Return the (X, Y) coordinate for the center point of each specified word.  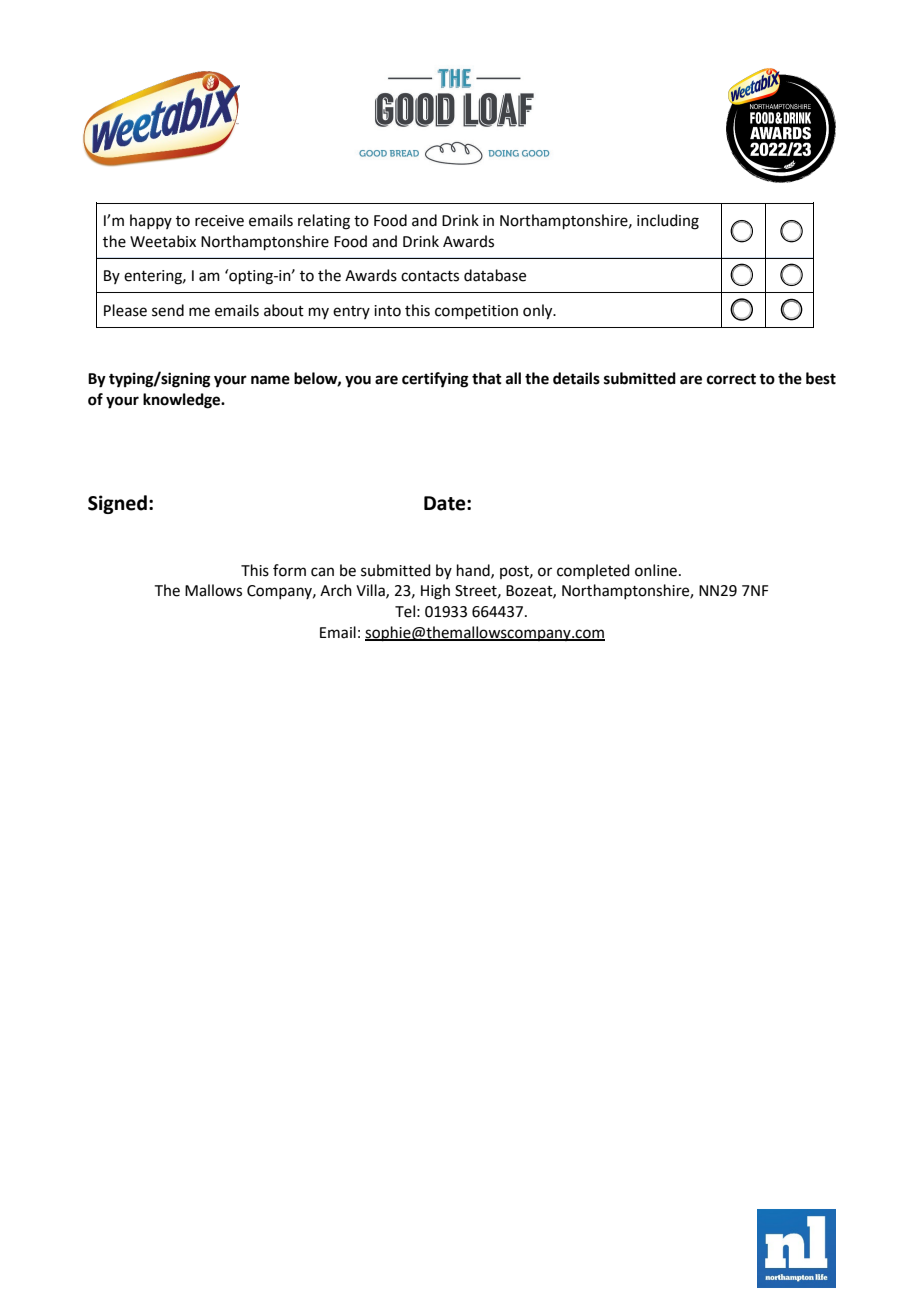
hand (474, 571)
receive (219, 221)
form (289, 570)
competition (476, 312)
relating (324, 222)
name (270, 380)
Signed (117, 504)
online (657, 570)
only (539, 312)
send (168, 310)
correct (731, 379)
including (668, 222)
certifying (435, 380)
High (435, 592)
